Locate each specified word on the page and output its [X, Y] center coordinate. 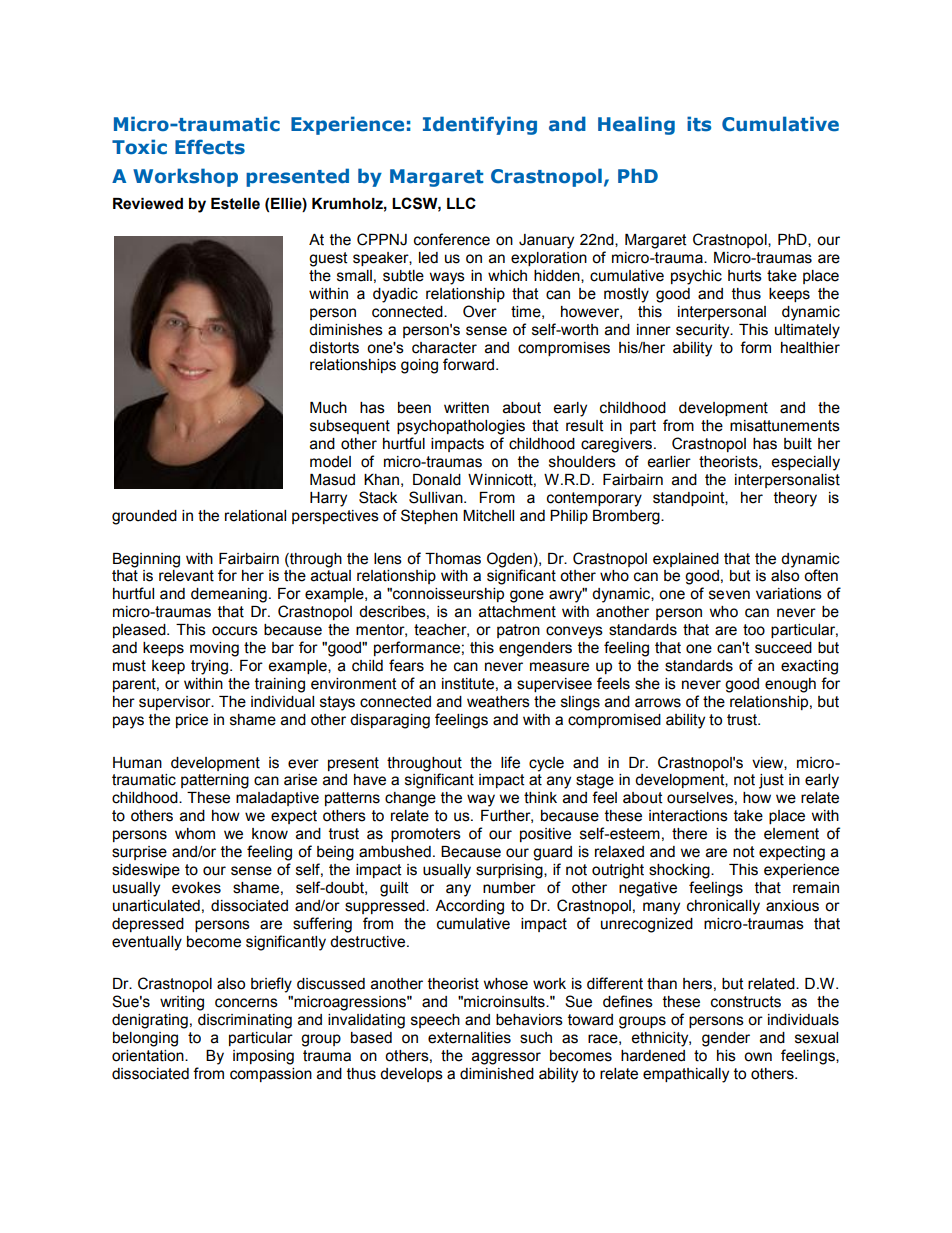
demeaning [229, 595]
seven [729, 595]
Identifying [480, 125]
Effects [210, 147]
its [699, 124]
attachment [517, 612]
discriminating [245, 1021]
